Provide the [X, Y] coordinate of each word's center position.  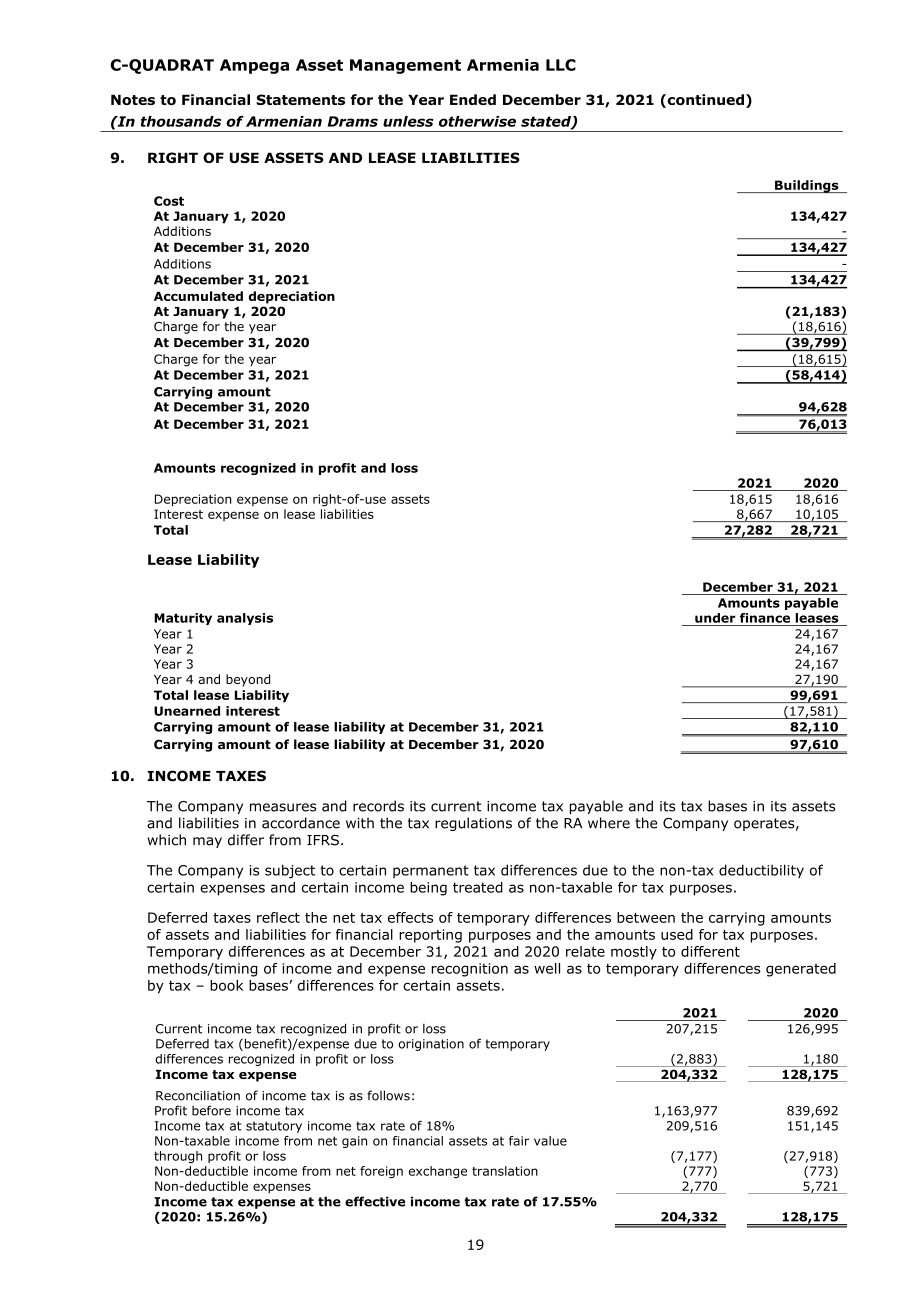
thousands [181, 121]
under [715, 618]
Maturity [183, 619]
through [178, 1157]
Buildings [807, 186]
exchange [438, 1172]
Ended [473, 99]
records [378, 806]
